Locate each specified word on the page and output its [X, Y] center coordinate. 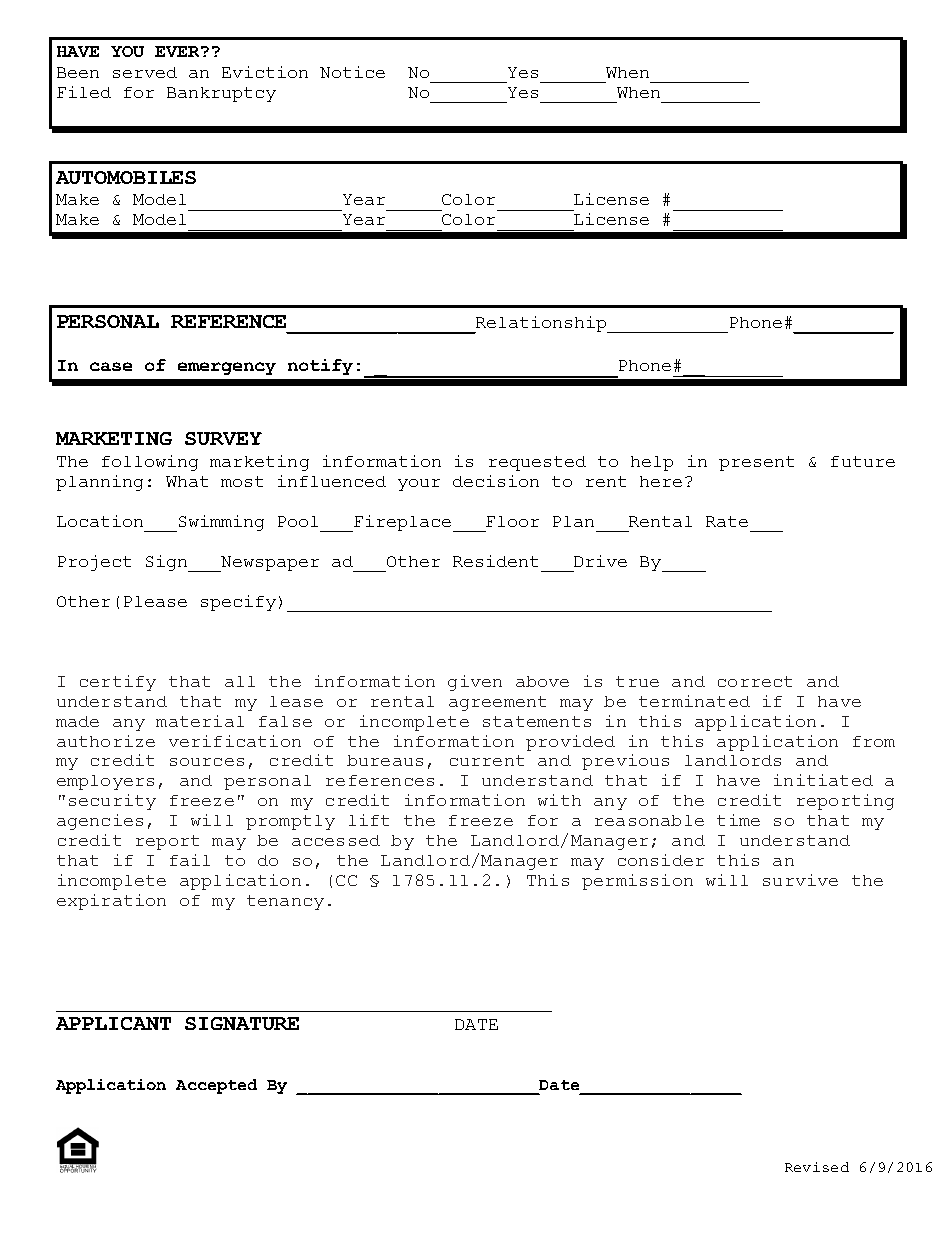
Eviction [265, 72]
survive [800, 880]
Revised [817, 1167]
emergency [227, 368]
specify [238, 603]
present [756, 463]
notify [320, 367]
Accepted [216, 1086]
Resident [495, 561]
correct [755, 681]
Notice [352, 72]
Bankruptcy [221, 94]
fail [190, 860]
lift [369, 820]
